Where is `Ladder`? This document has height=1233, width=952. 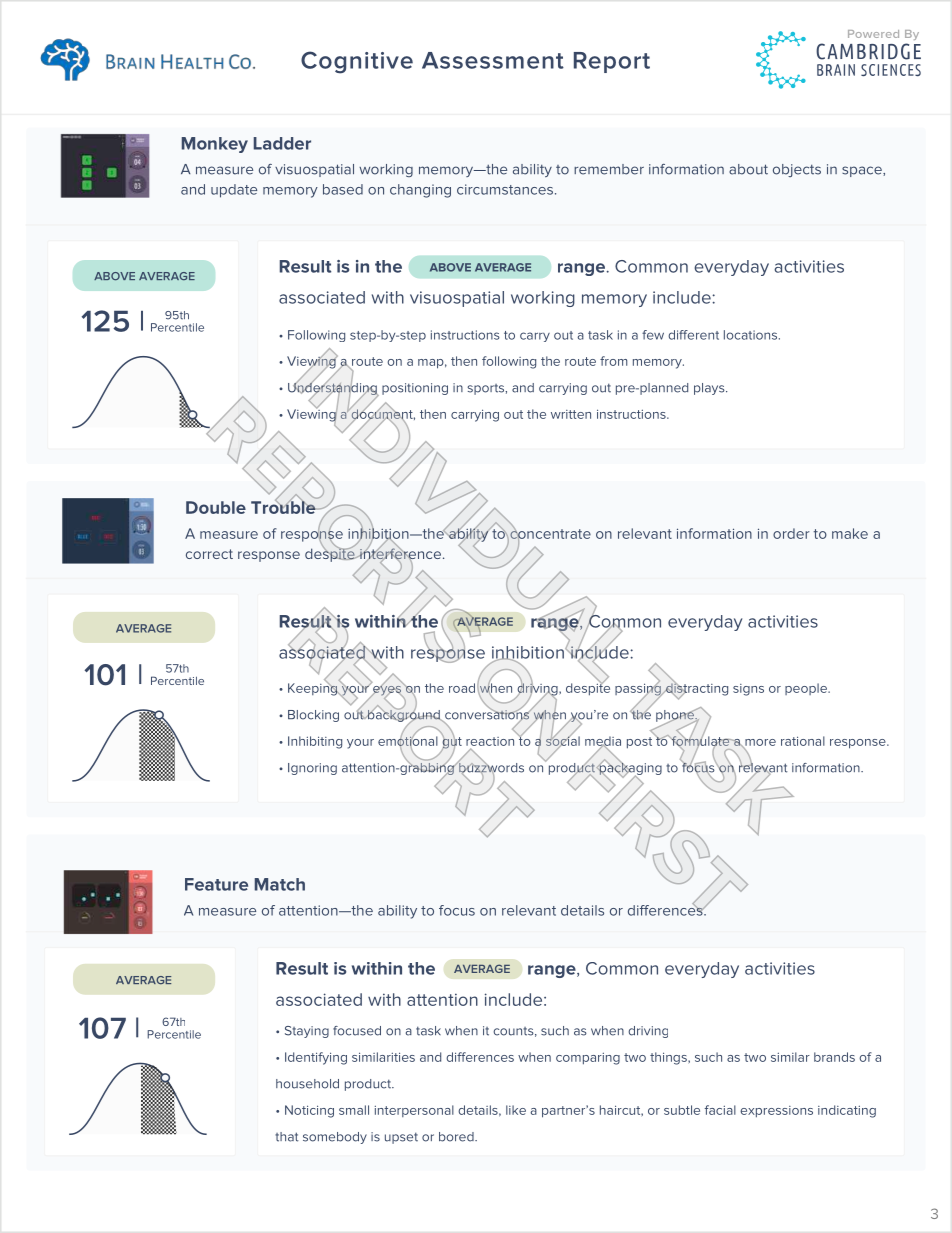 Ladder is located at coordinates (282, 143).
